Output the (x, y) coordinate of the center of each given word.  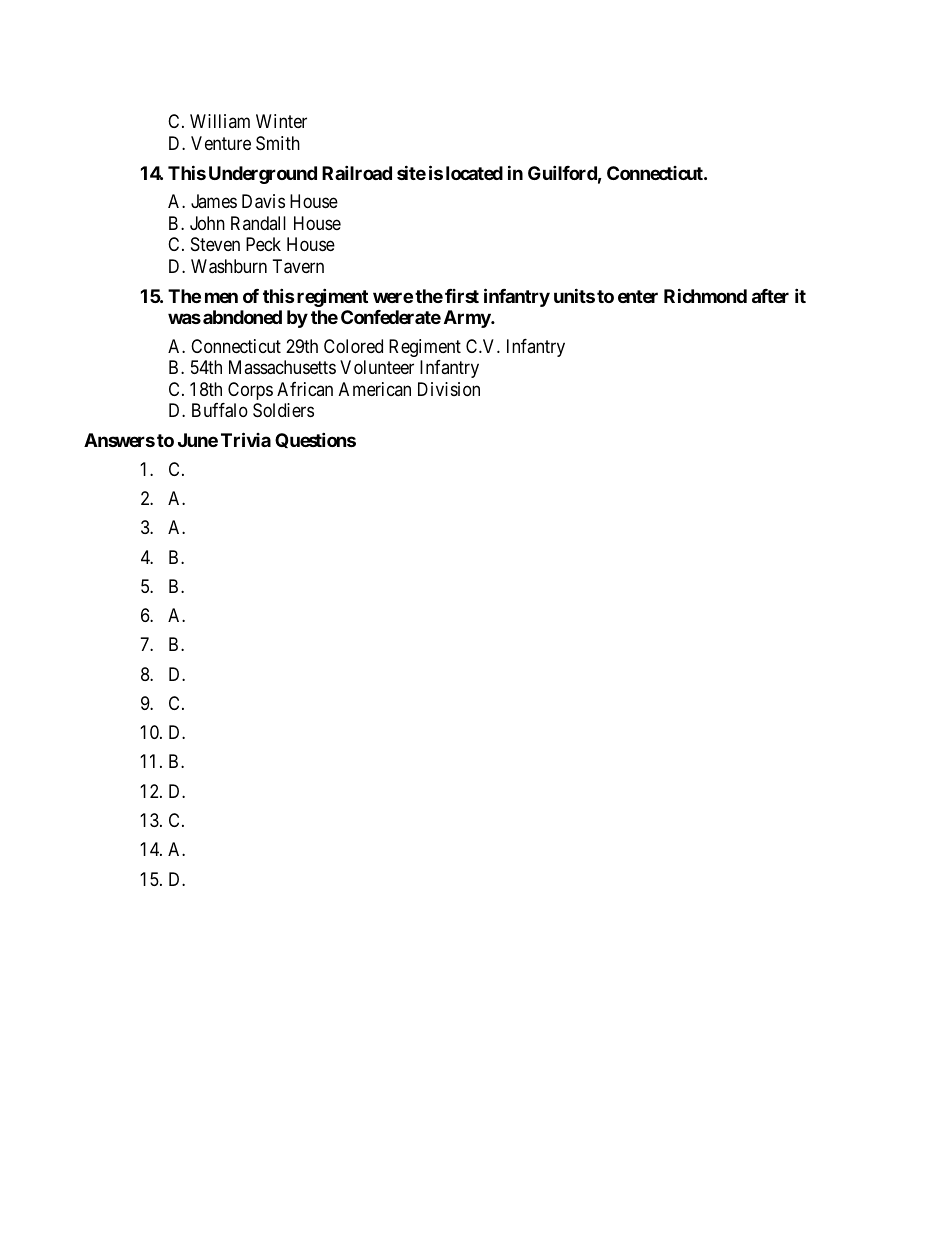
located (474, 173)
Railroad (357, 172)
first (462, 296)
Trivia (246, 439)
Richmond (705, 295)
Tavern (298, 266)
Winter (281, 121)
